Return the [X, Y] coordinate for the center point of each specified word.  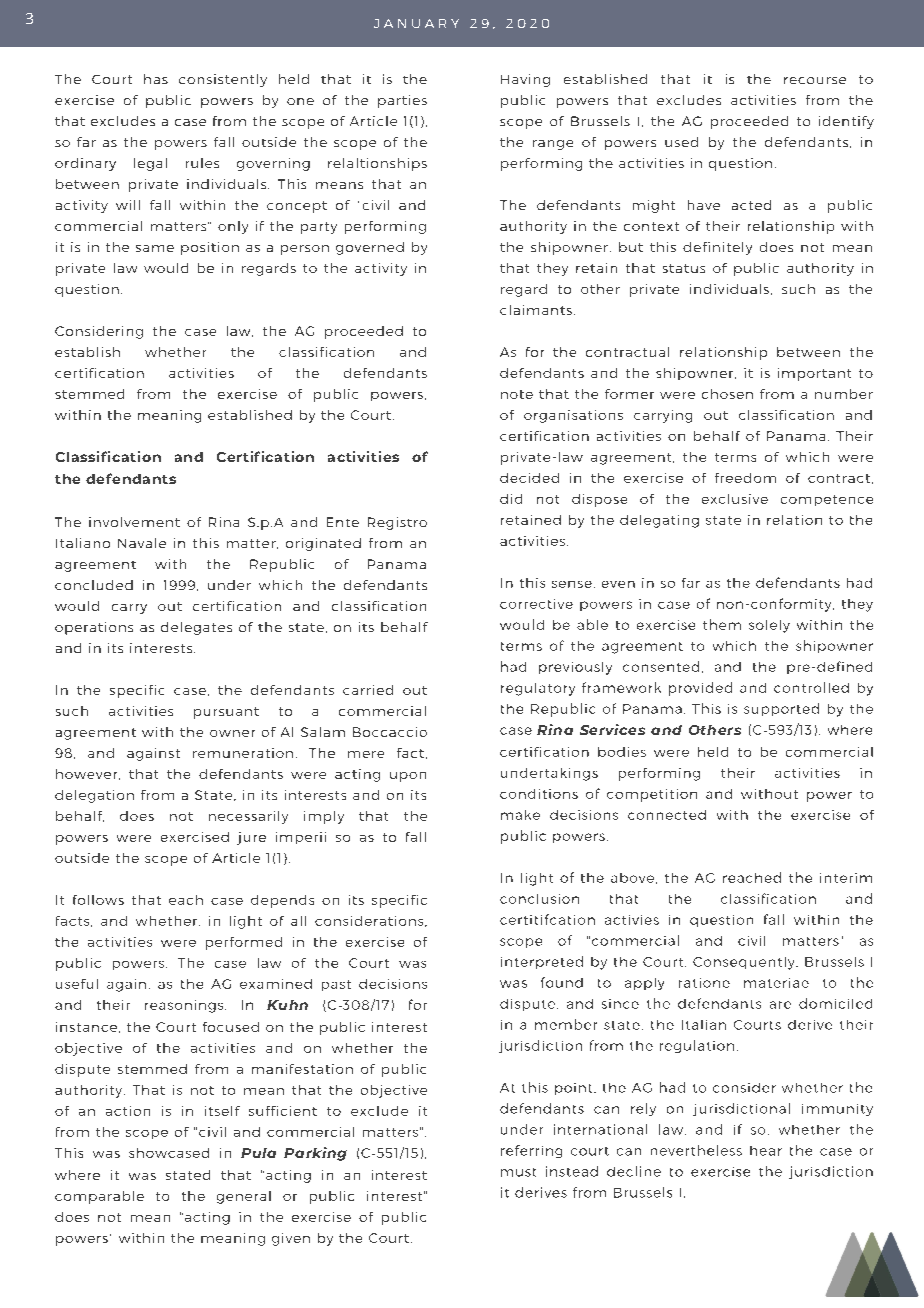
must [518, 1172]
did [511, 499]
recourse [815, 80]
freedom [745, 478]
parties [402, 101]
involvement [134, 522]
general [244, 1197]
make [520, 815]
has [156, 79]
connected [667, 815]
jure [251, 838]
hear [766, 1151]
